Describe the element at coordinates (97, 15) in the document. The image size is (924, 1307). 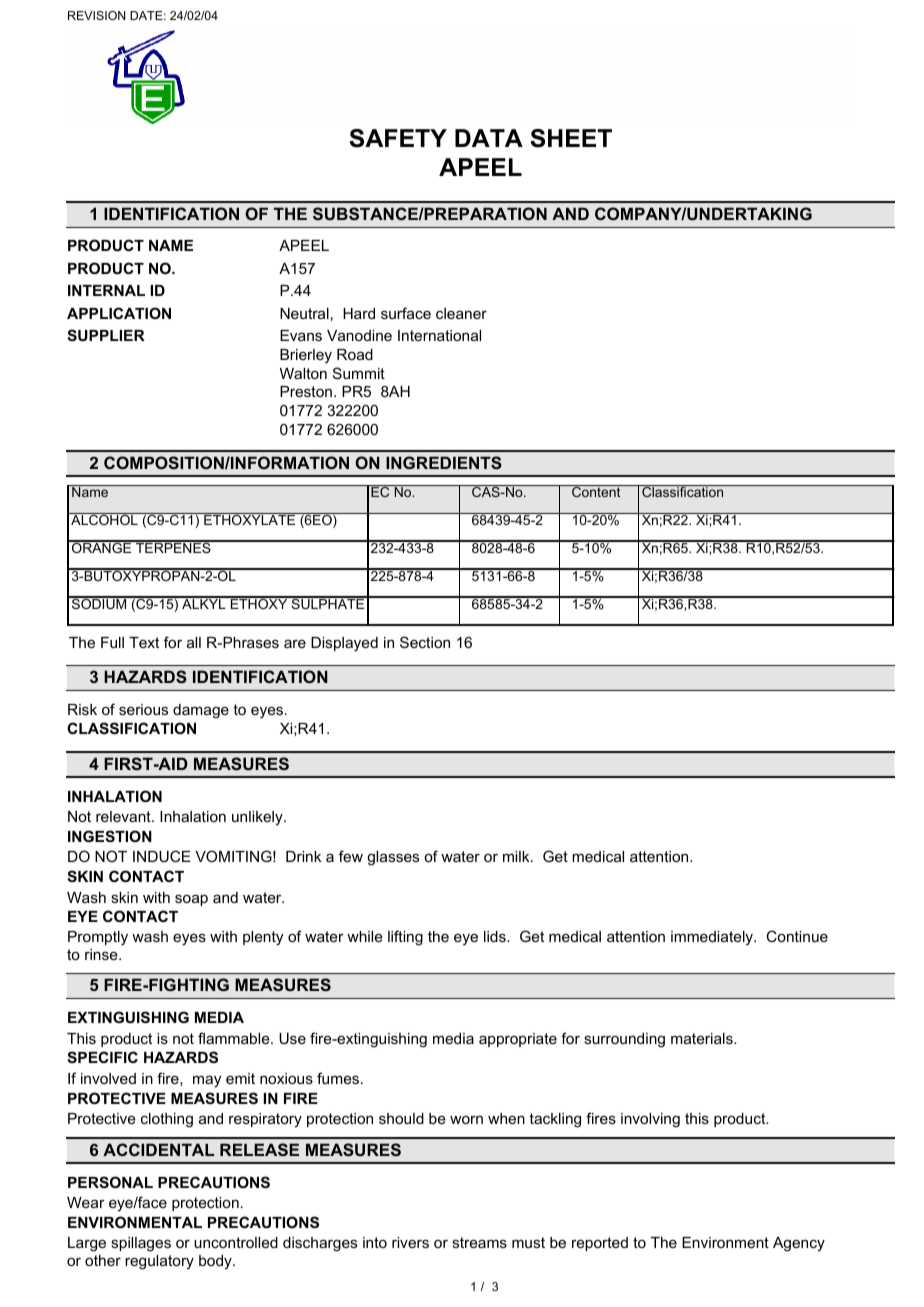
I see `REVISION` at that location.
